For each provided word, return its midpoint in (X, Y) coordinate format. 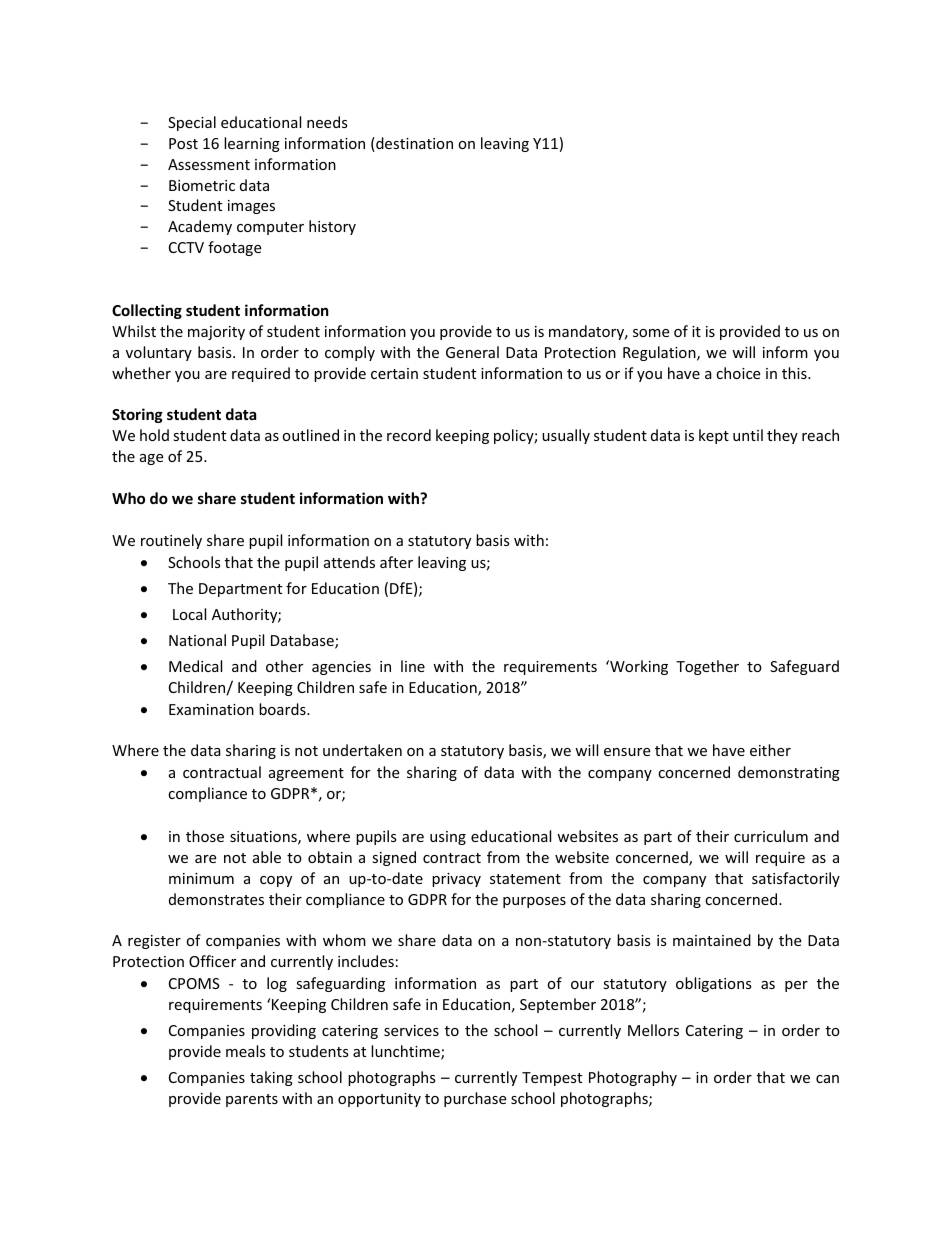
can (827, 1079)
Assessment (209, 164)
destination (413, 144)
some (651, 333)
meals (246, 1051)
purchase (475, 1099)
